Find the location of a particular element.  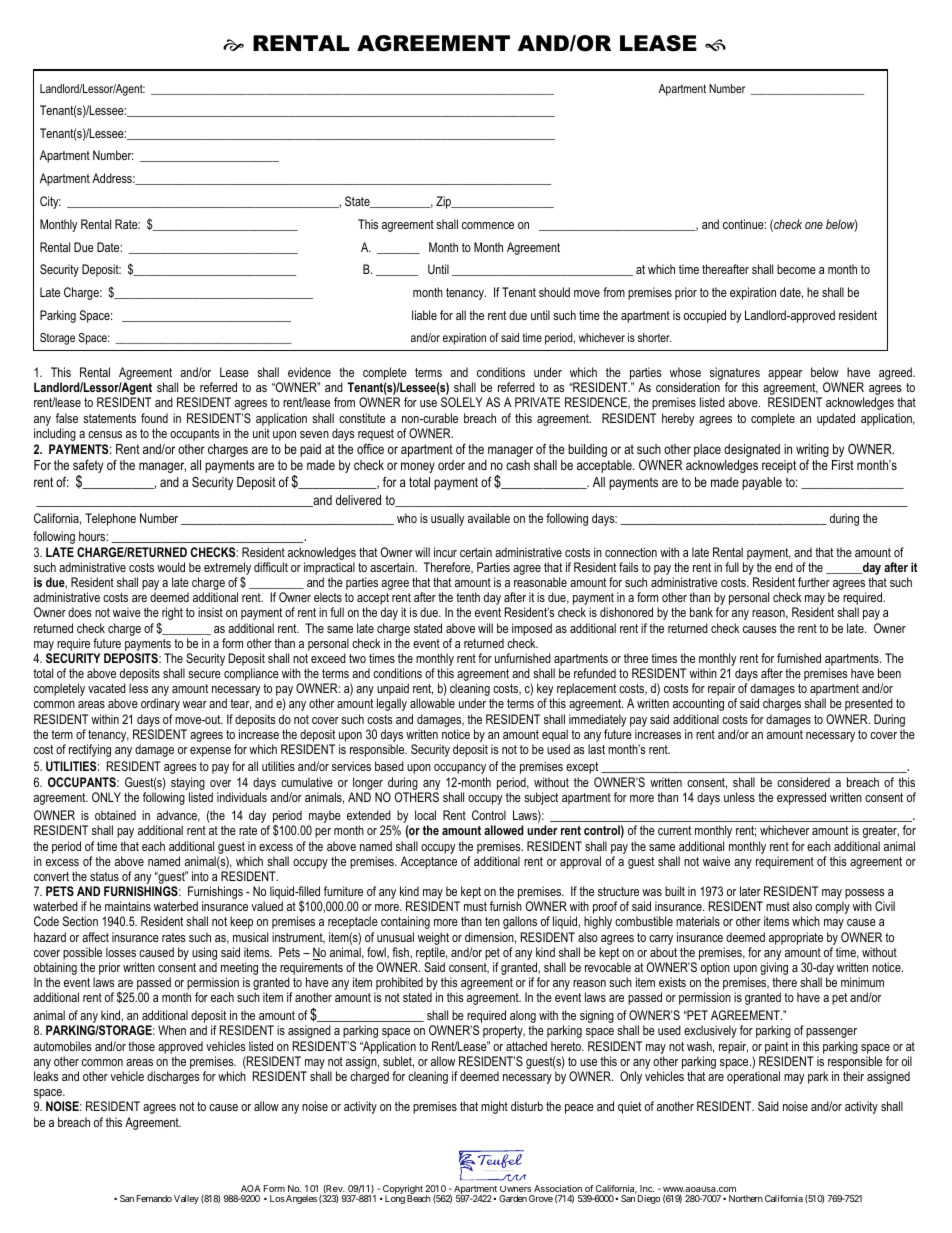

key is located at coordinates (545, 691).
